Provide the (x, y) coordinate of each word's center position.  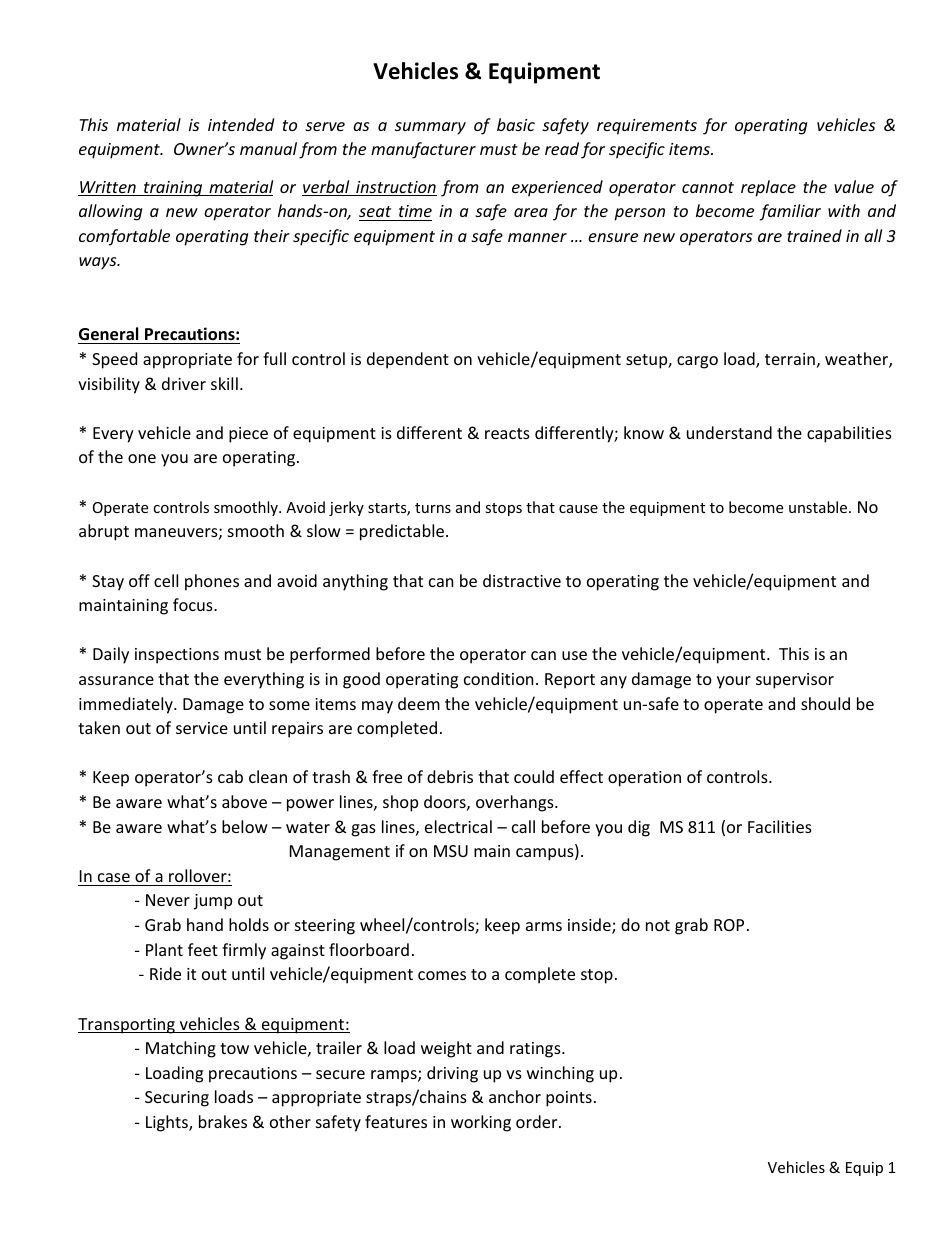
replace (768, 188)
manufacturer (423, 150)
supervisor (795, 681)
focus (194, 604)
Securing (177, 1099)
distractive (522, 580)
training (173, 189)
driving (452, 1074)
